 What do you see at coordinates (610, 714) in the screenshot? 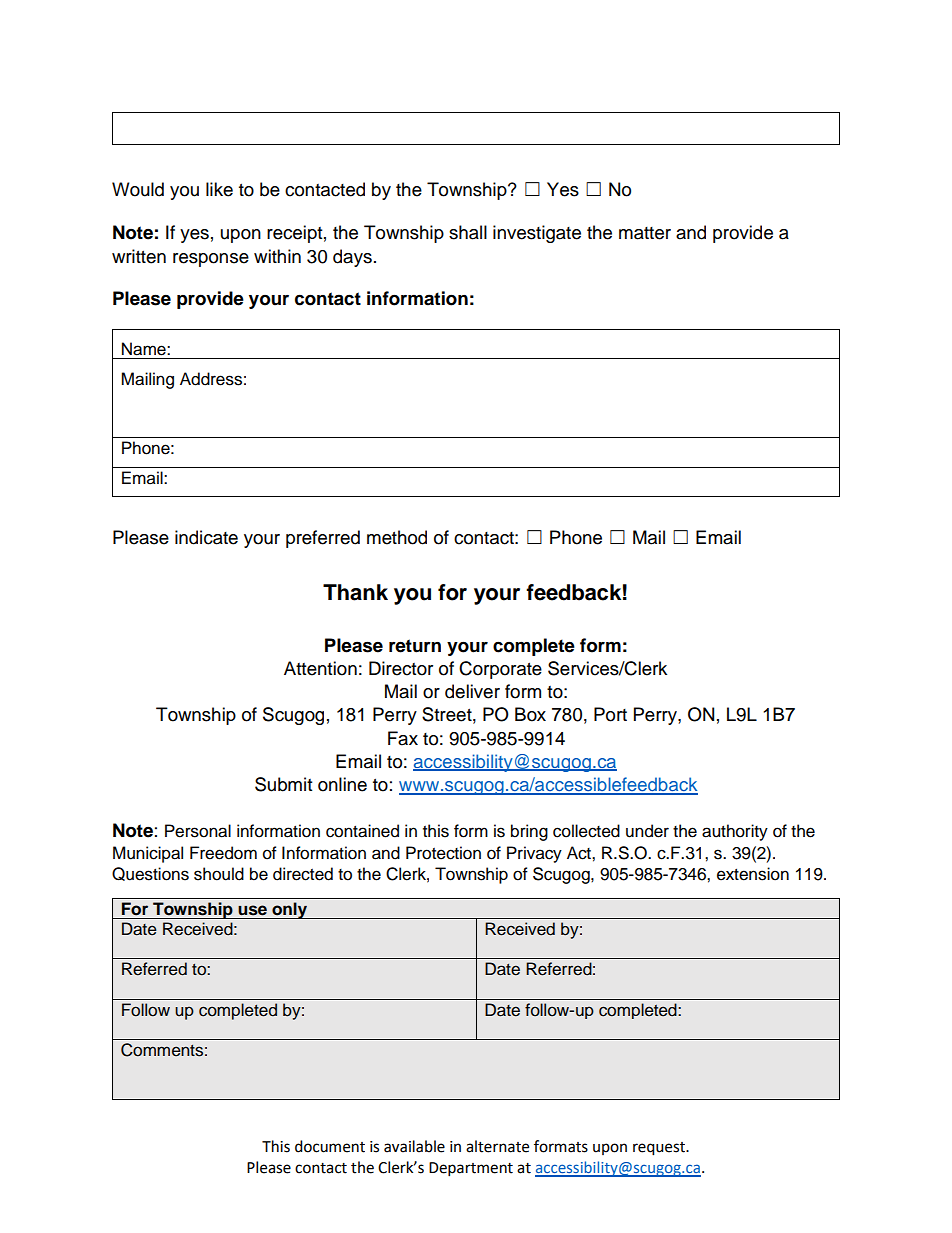
I see `Port` at bounding box center [610, 714].
